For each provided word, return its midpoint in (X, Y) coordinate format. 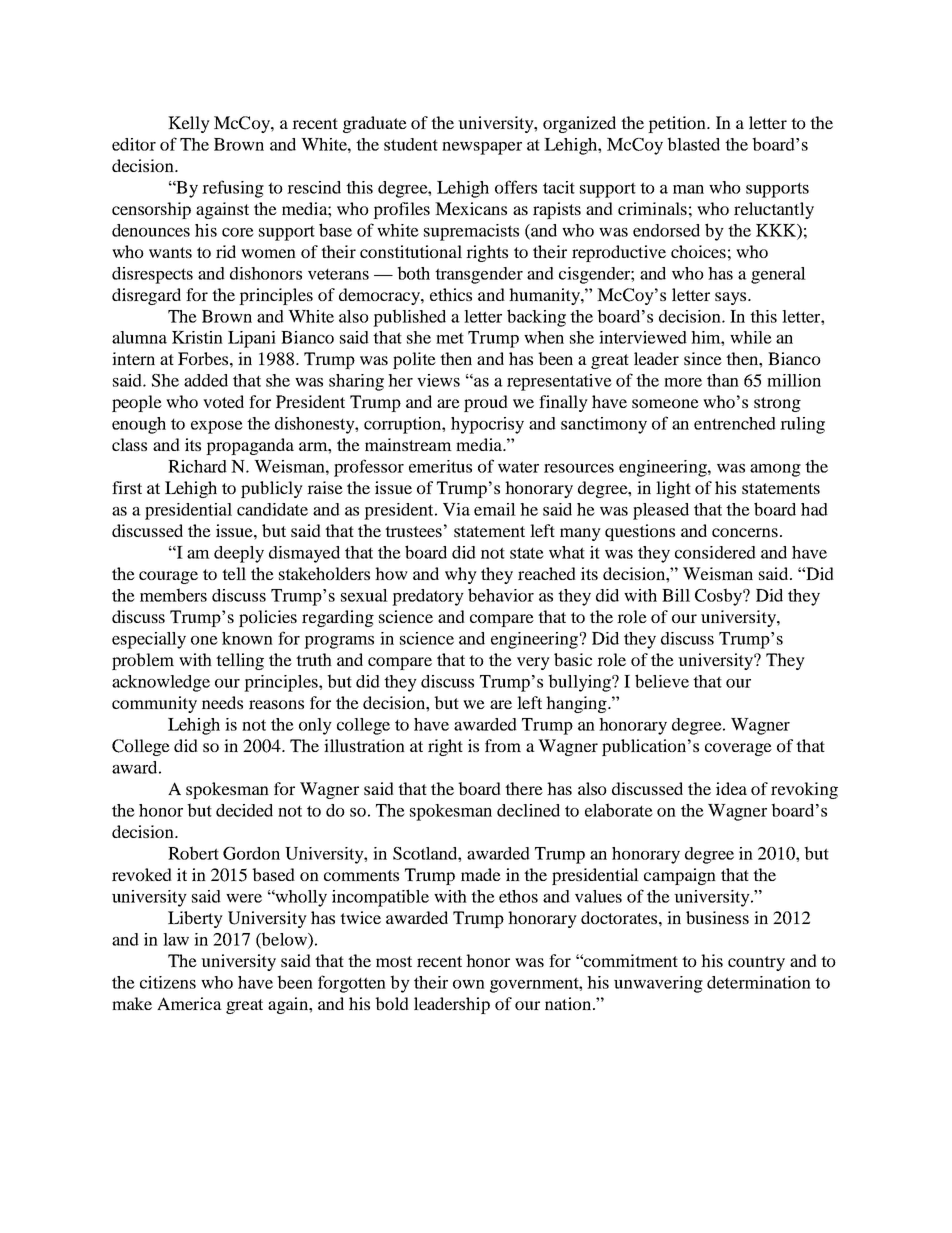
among (775, 470)
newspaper (482, 148)
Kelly (189, 124)
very (533, 663)
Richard (197, 466)
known (247, 638)
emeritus (440, 466)
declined (528, 810)
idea (731, 788)
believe (662, 681)
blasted (693, 144)
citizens (168, 982)
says (732, 298)
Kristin (197, 337)
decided (244, 810)
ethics (451, 294)
